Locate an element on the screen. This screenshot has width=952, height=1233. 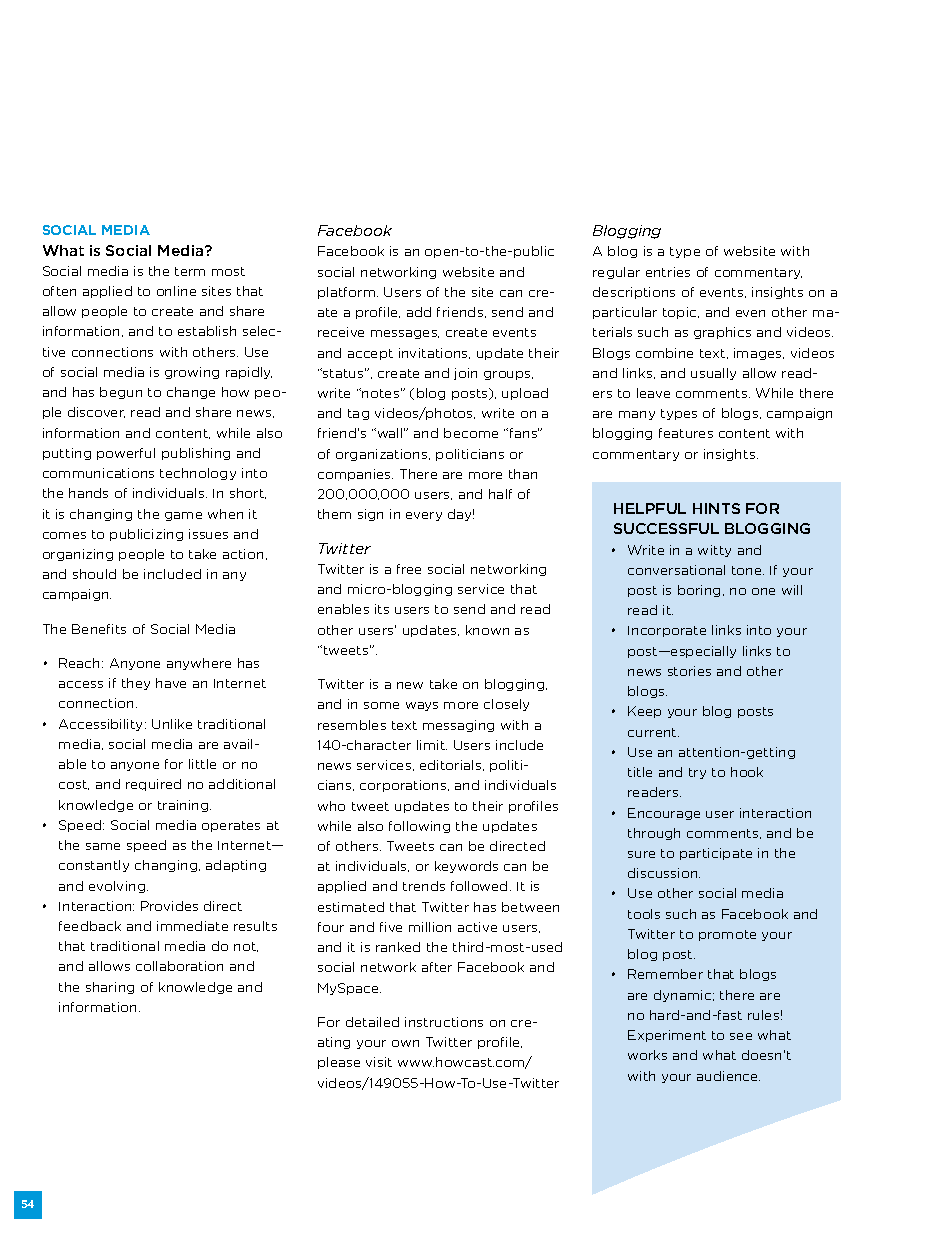
visit is located at coordinates (379, 1062).
